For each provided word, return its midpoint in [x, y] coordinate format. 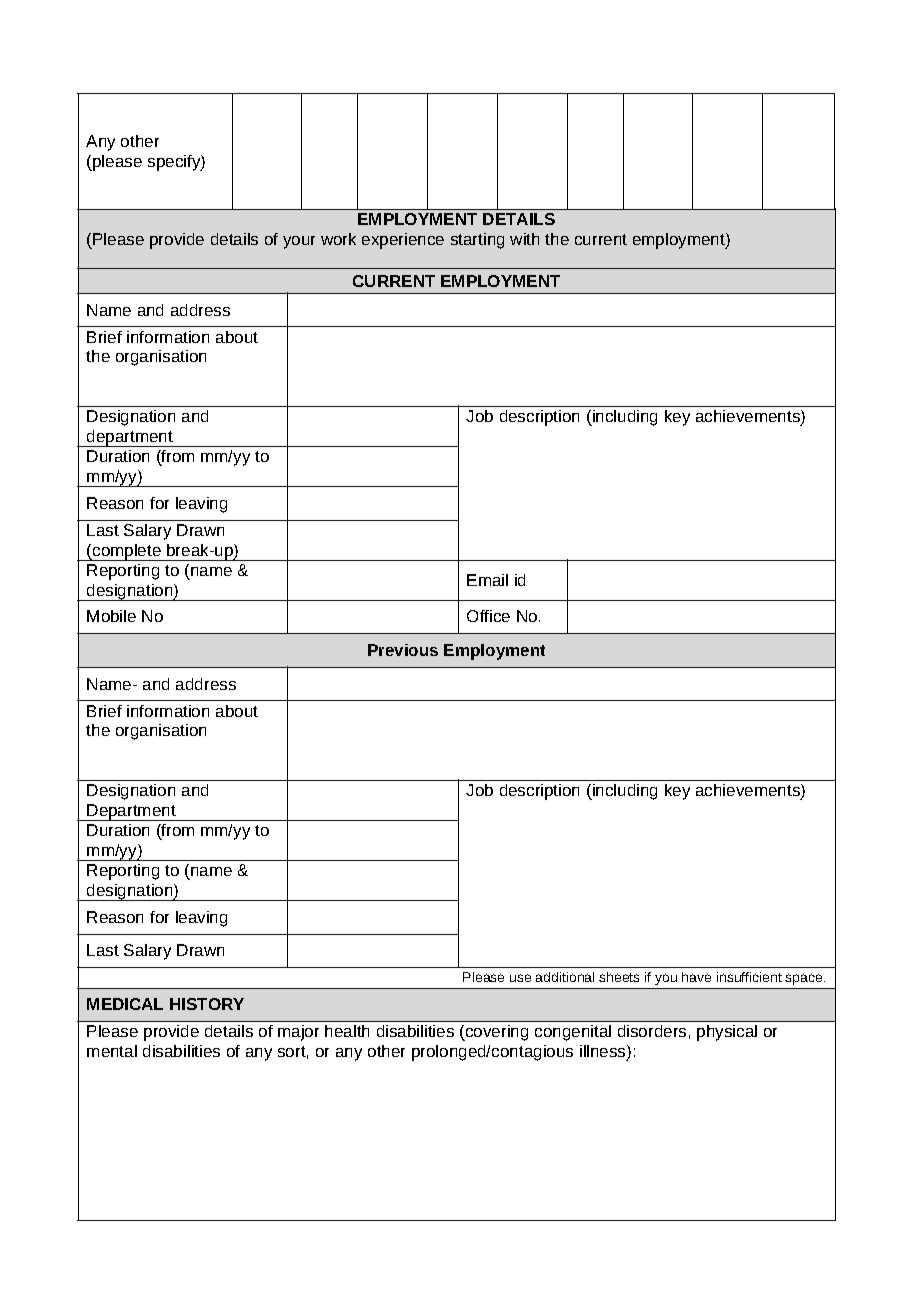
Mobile [111, 616]
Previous [403, 650]
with [524, 239]
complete [127, 552]
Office [488, 616]
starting [477, 241]
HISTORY [207, 1004]
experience [403, 241]
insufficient [749, 977]
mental [112, 1051]
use [520, 978]
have [696, 977]
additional [565, 977]
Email [487, 580]
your [299, 242]
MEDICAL [125, 1004]
